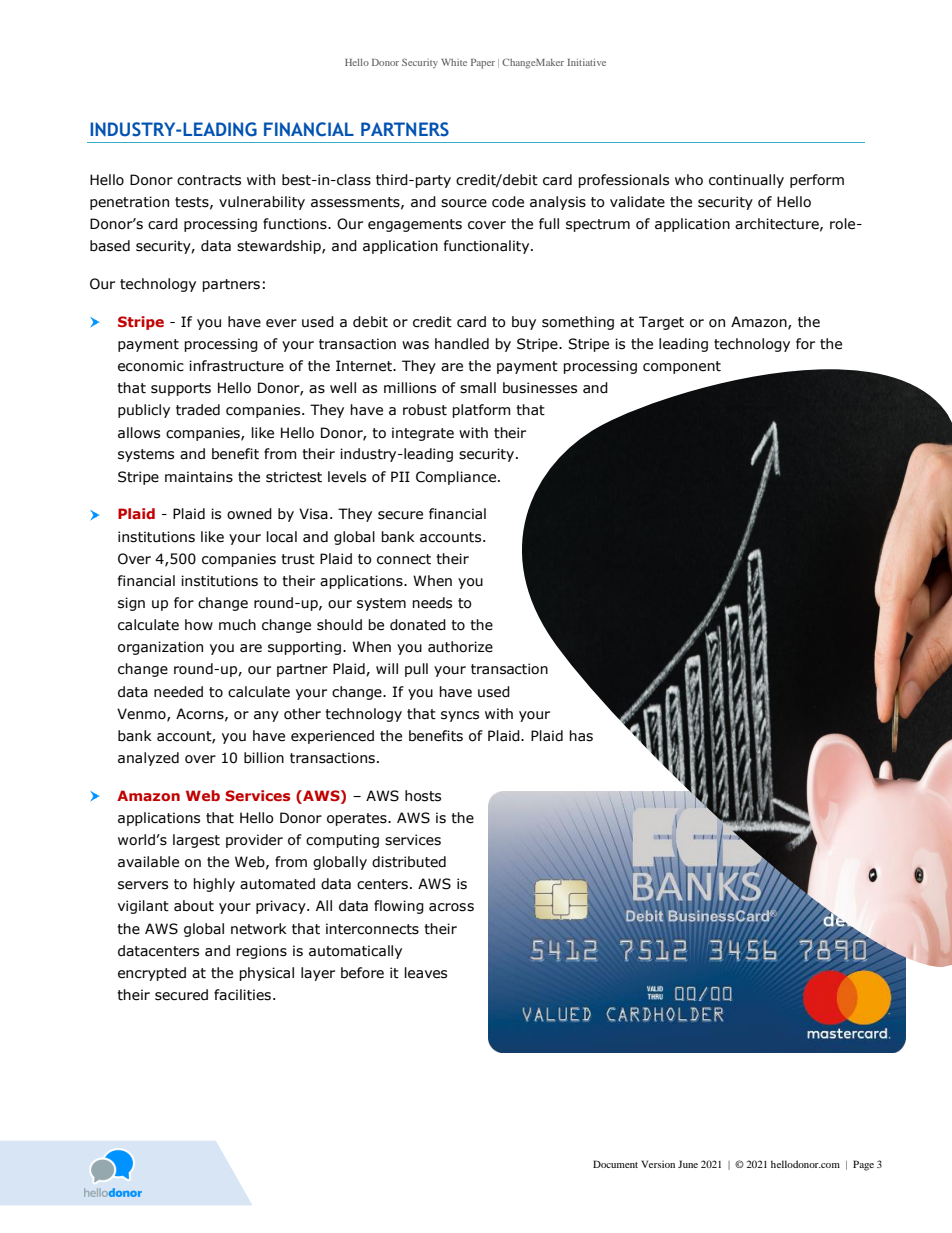 The image size is (952, 1233). I want to click on Paper, so click(483, 64).
